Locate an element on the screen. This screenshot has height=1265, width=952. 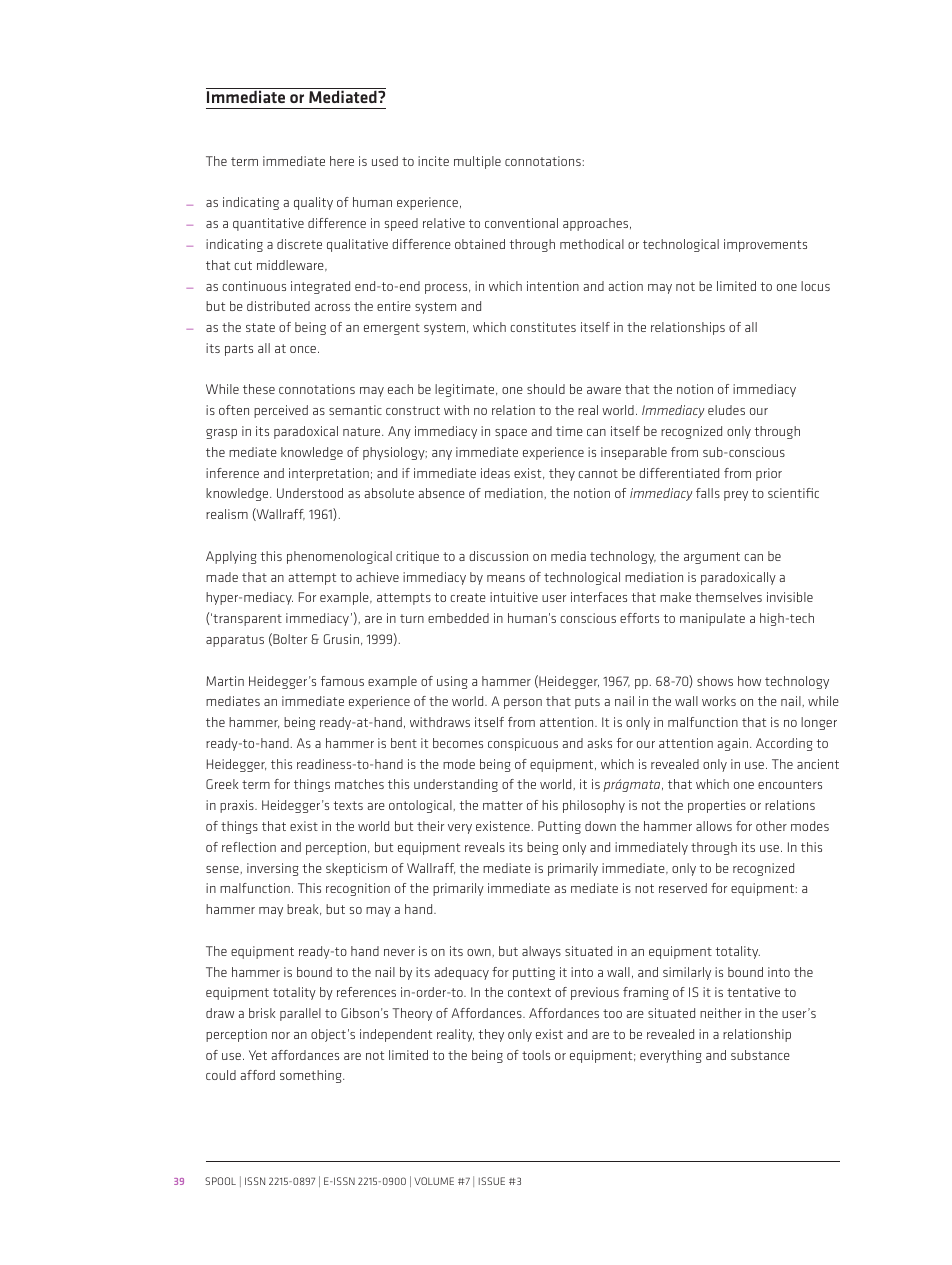
conventional is located at coordinates (521, 223).
